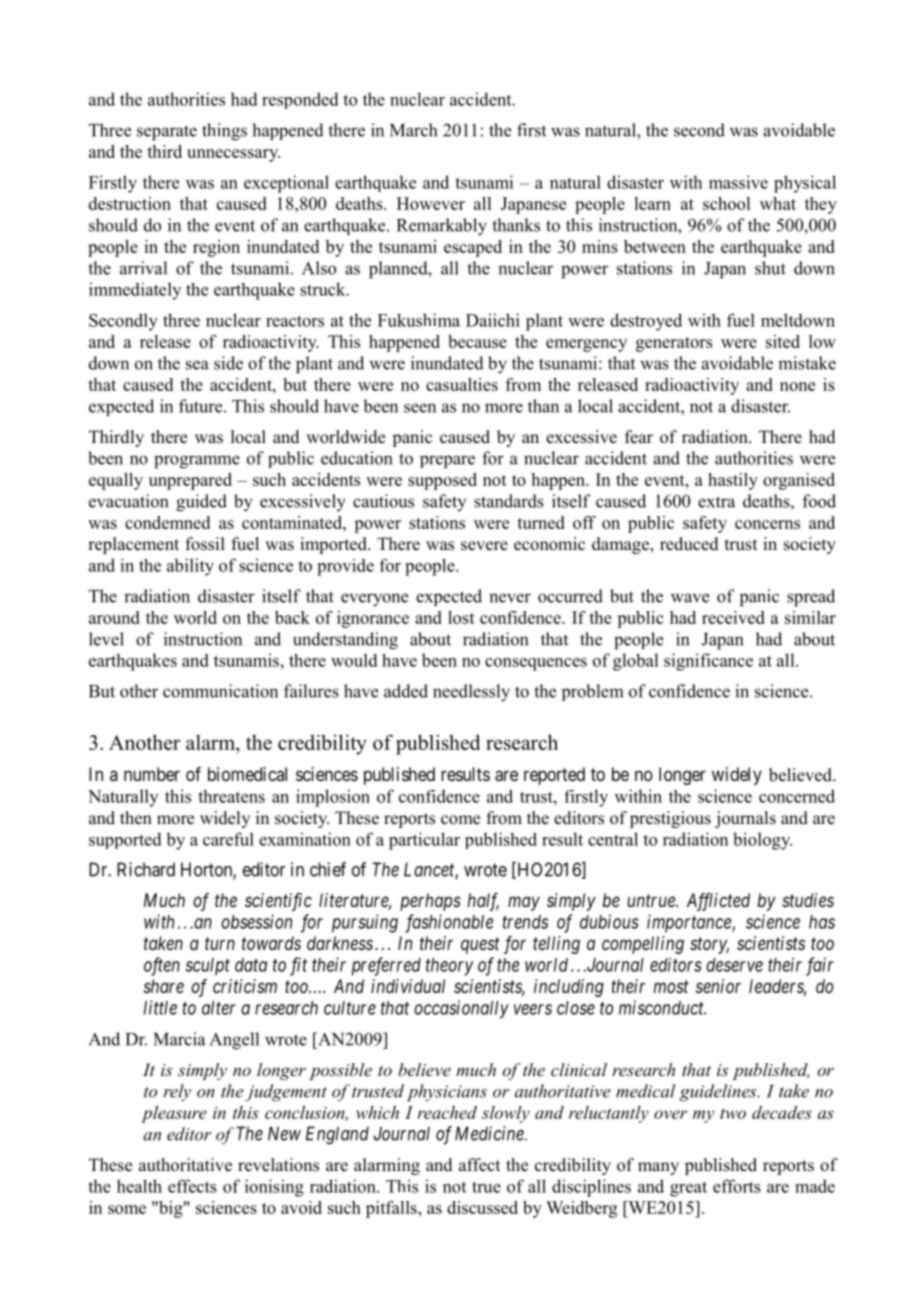  I want to click on casualties, so click(462, 384).
